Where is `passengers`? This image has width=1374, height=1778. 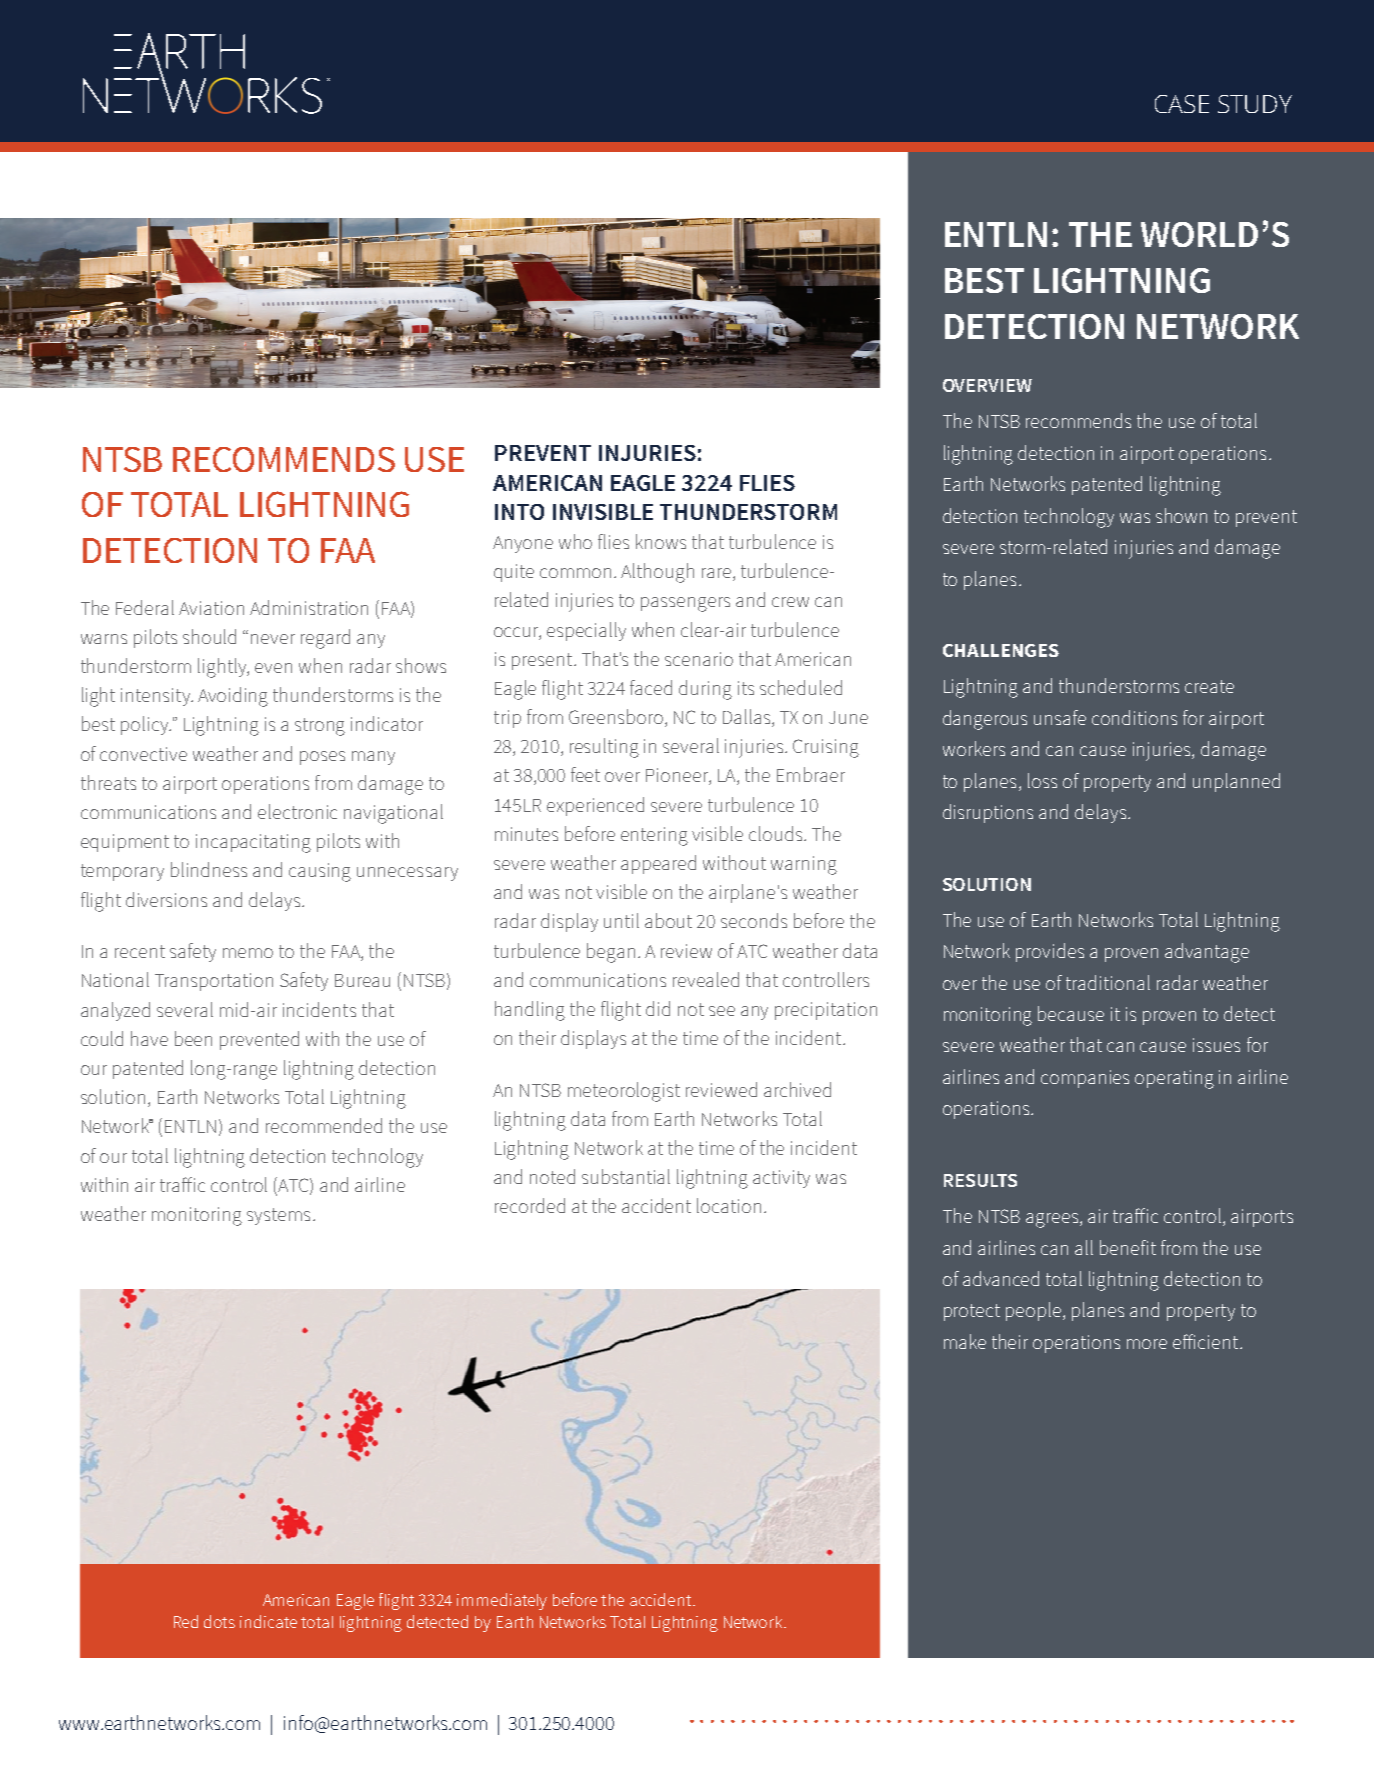 passengers is located at coordinates (685, 604).
